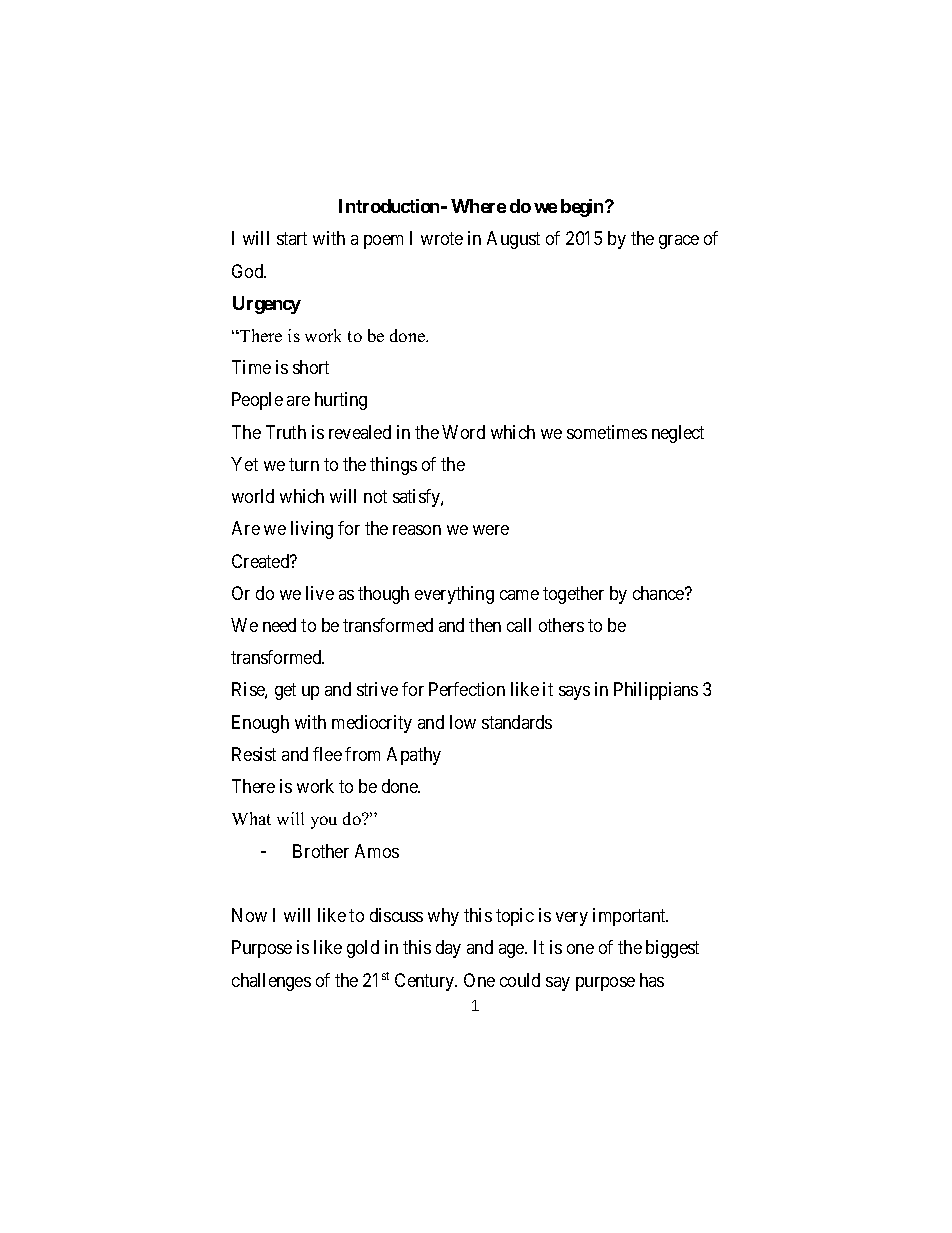 This screenshot has height=1233, width=952. What do you see at coordinates (656, 691) in the screenshot?
I see `Philippians` at bounding box center [656, 691].
